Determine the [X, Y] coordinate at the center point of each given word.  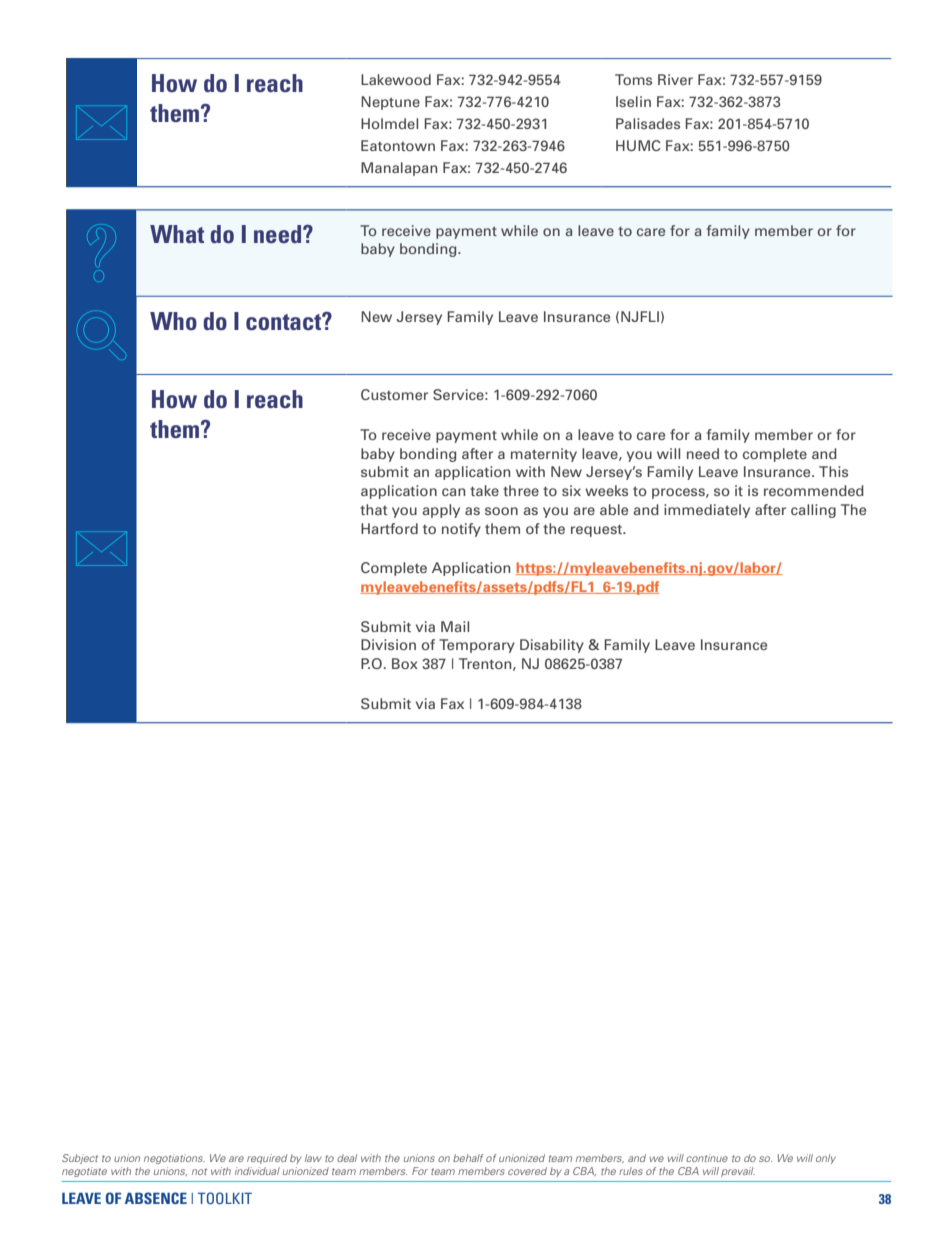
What [177, 234]
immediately [707, 511]
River [675, 79]
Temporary [477, 646]
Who [173, 321]
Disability [552, 646]
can [453, 492]
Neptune [390, 103]
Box [405, 663]
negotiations [174, 1159]
